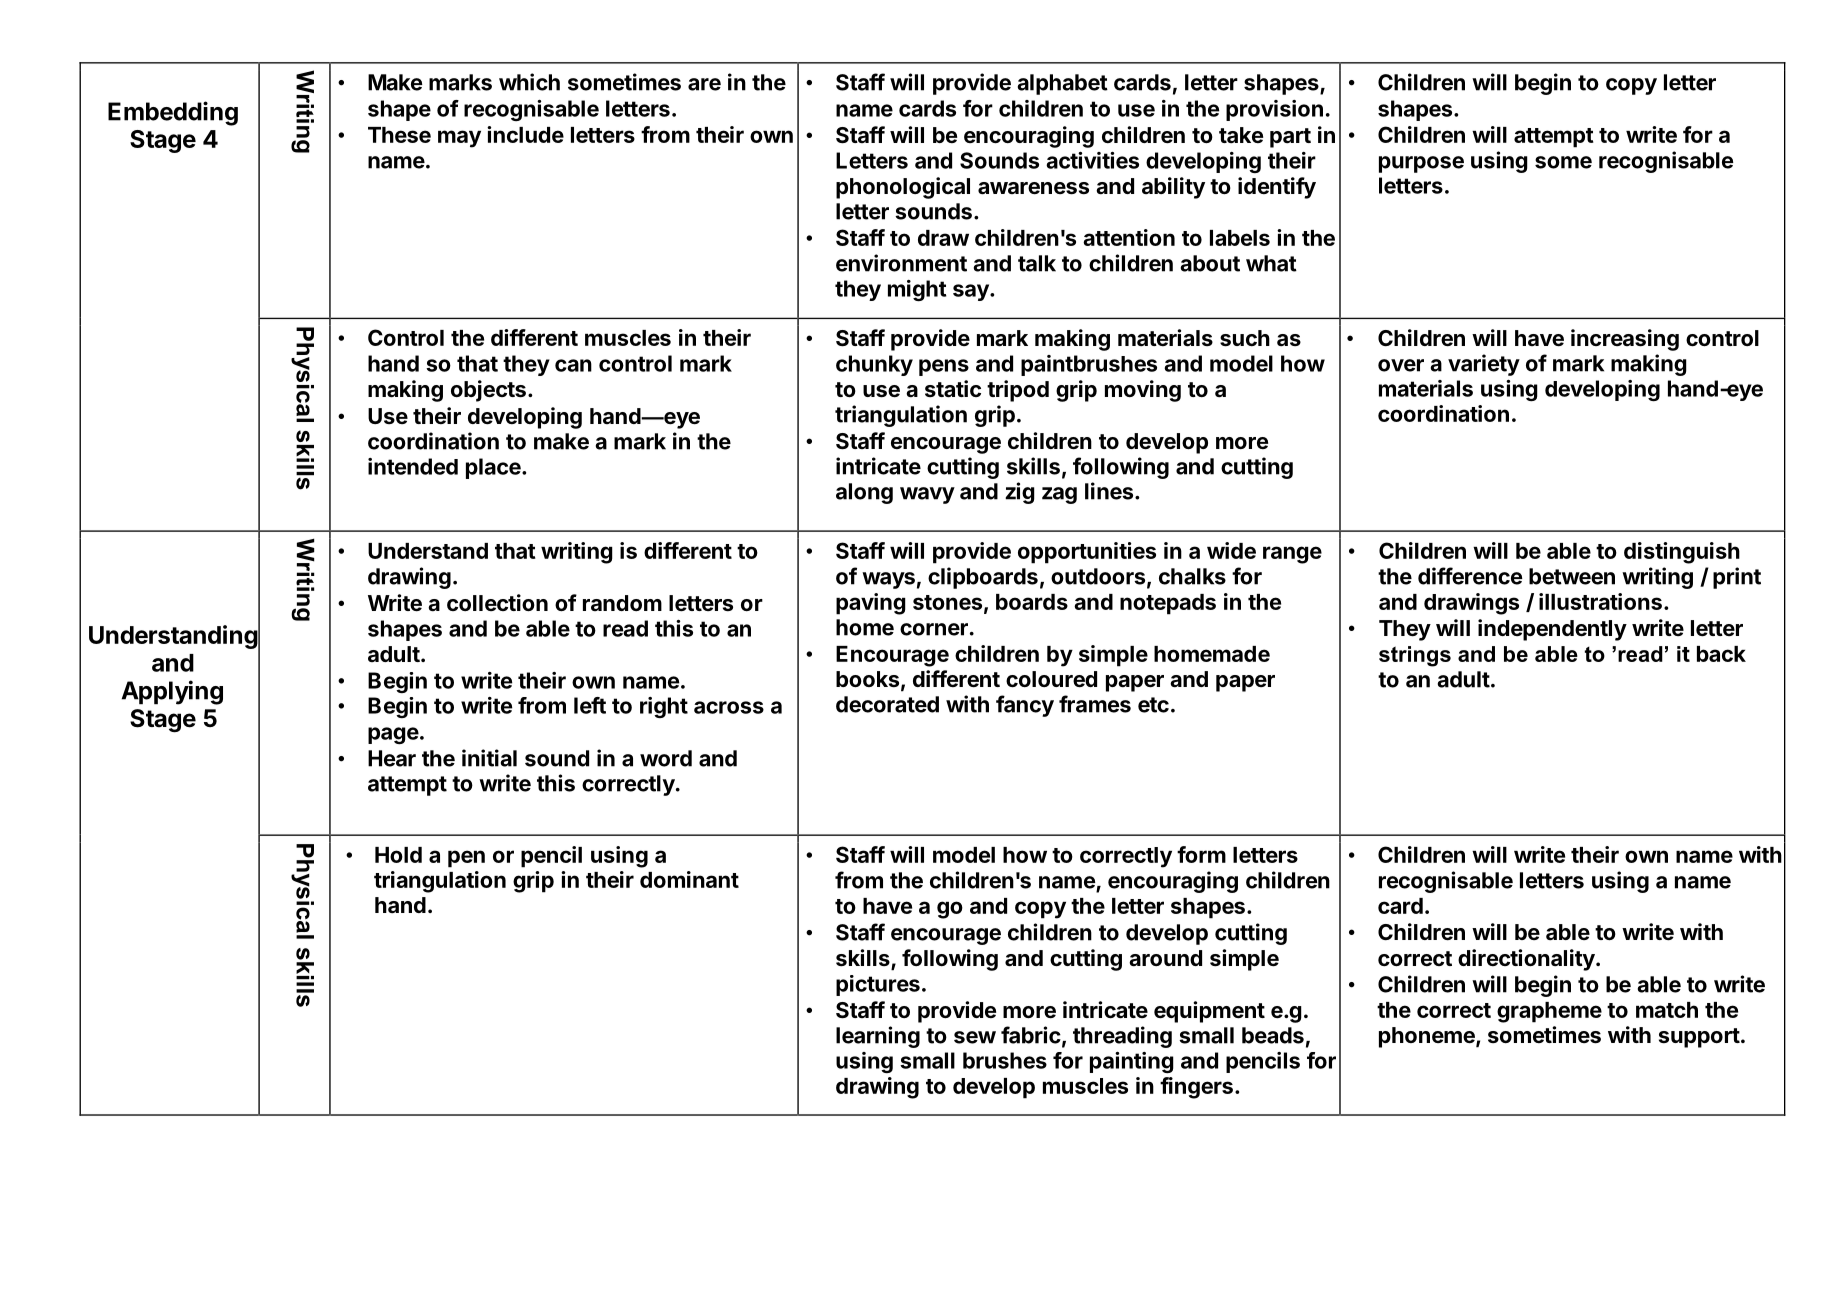 The height and width of the image is (1307, 1848). What do you see at coordinates (393, 735) in the image?
I see `page` at bounding box center [393, 735].
